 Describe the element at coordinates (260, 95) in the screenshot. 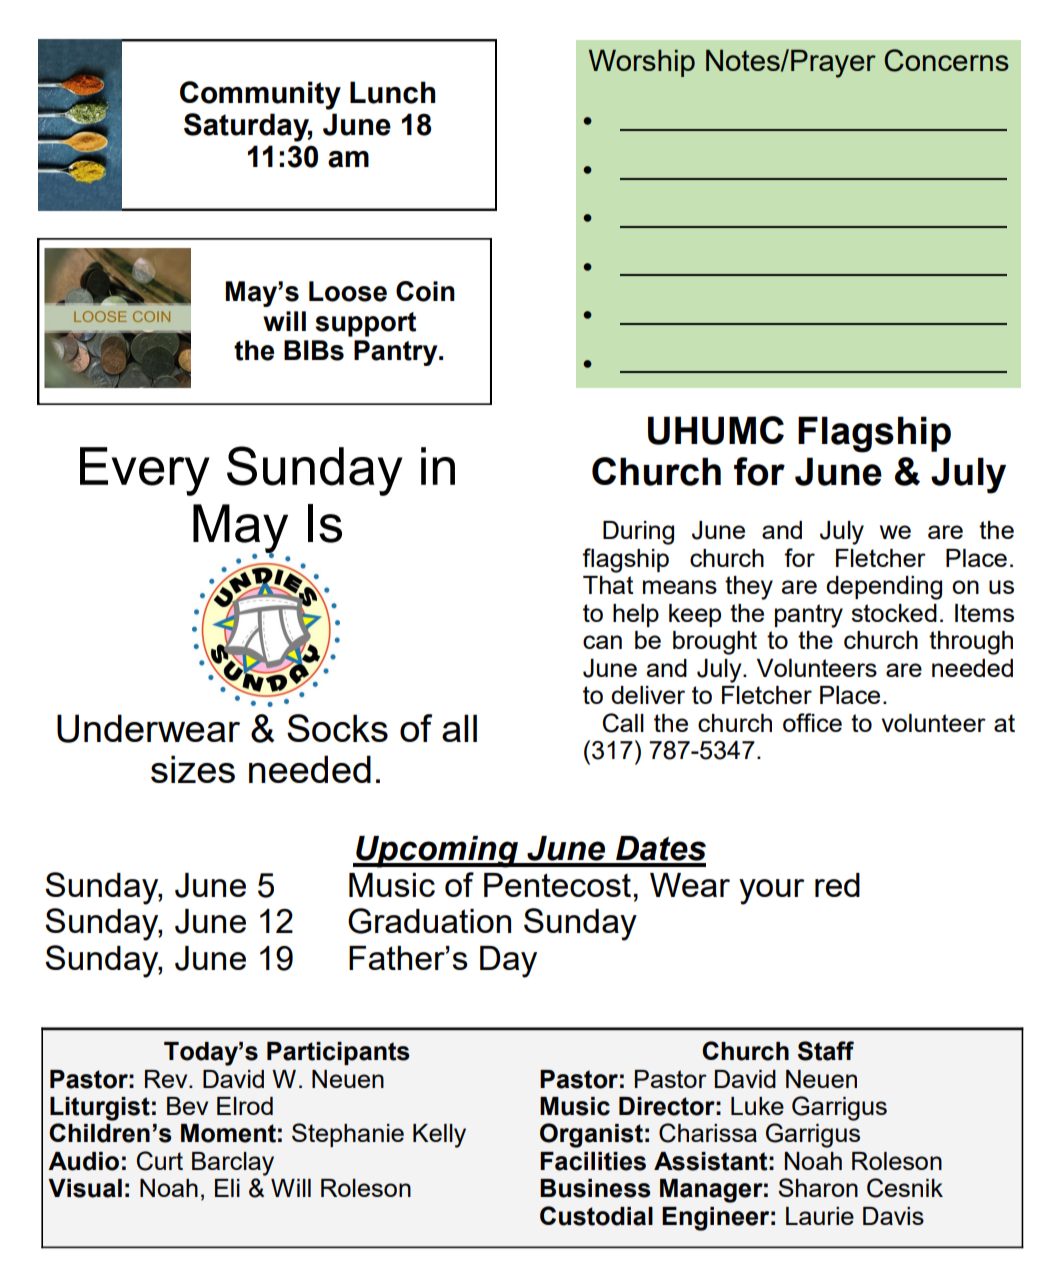

I see `Community` at that location.
